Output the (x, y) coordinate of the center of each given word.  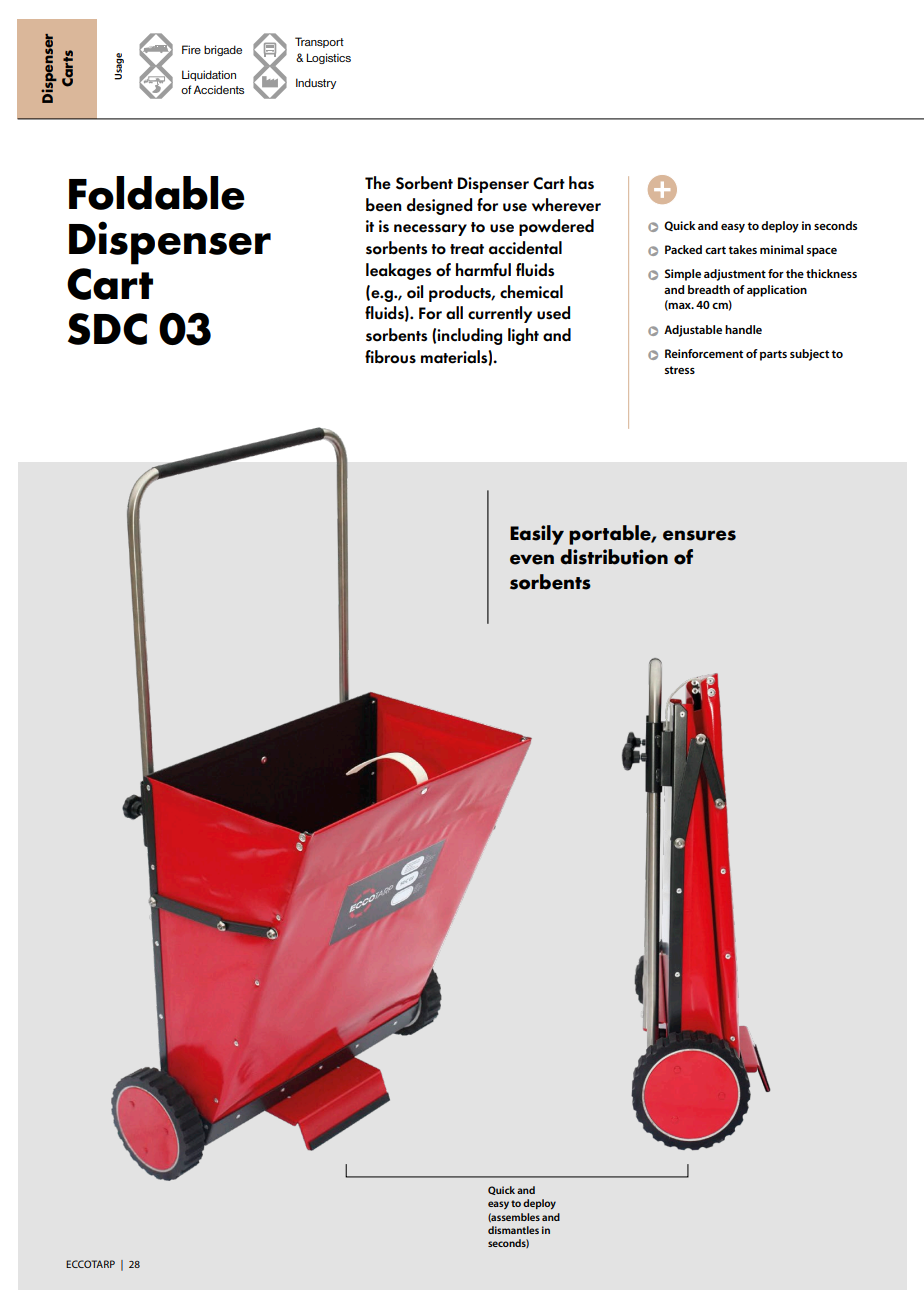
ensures (699, 535)
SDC (107, 329)
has (581, 183)
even (532, 559)
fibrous (390, 357)
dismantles (513, 1230)
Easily (537, 535)
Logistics (328, 58)
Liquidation (209, 75)
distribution (614, 557)
